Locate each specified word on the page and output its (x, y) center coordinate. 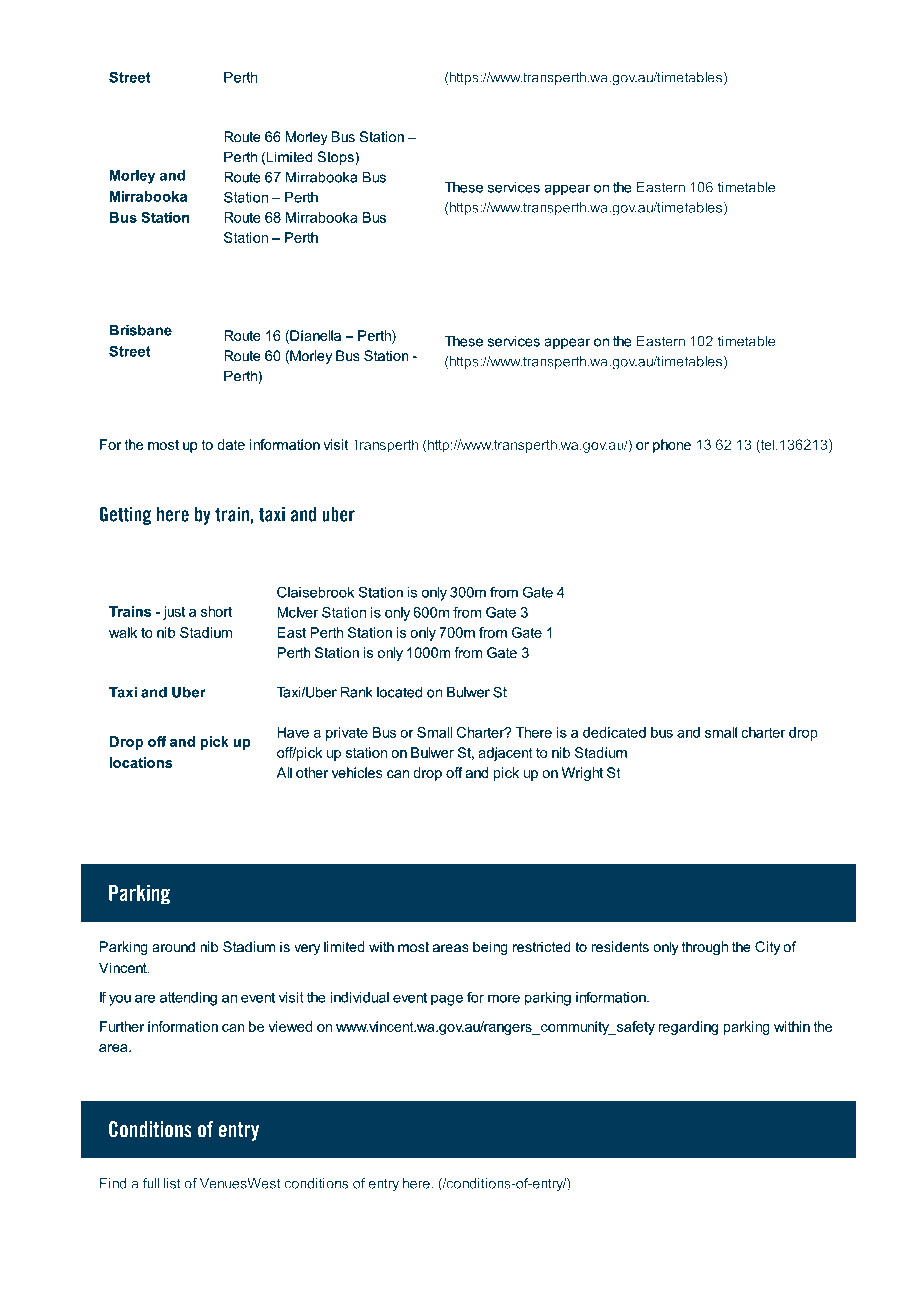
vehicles (357, 772)
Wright (582, 774)
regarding (688, 1028)
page (447, 1000)
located (399, 692)
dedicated (614, 732)
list (172, 1183)
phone (672, 446)
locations (141, 762)
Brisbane (141, 330)
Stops (336, 158)
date (231, 444)
